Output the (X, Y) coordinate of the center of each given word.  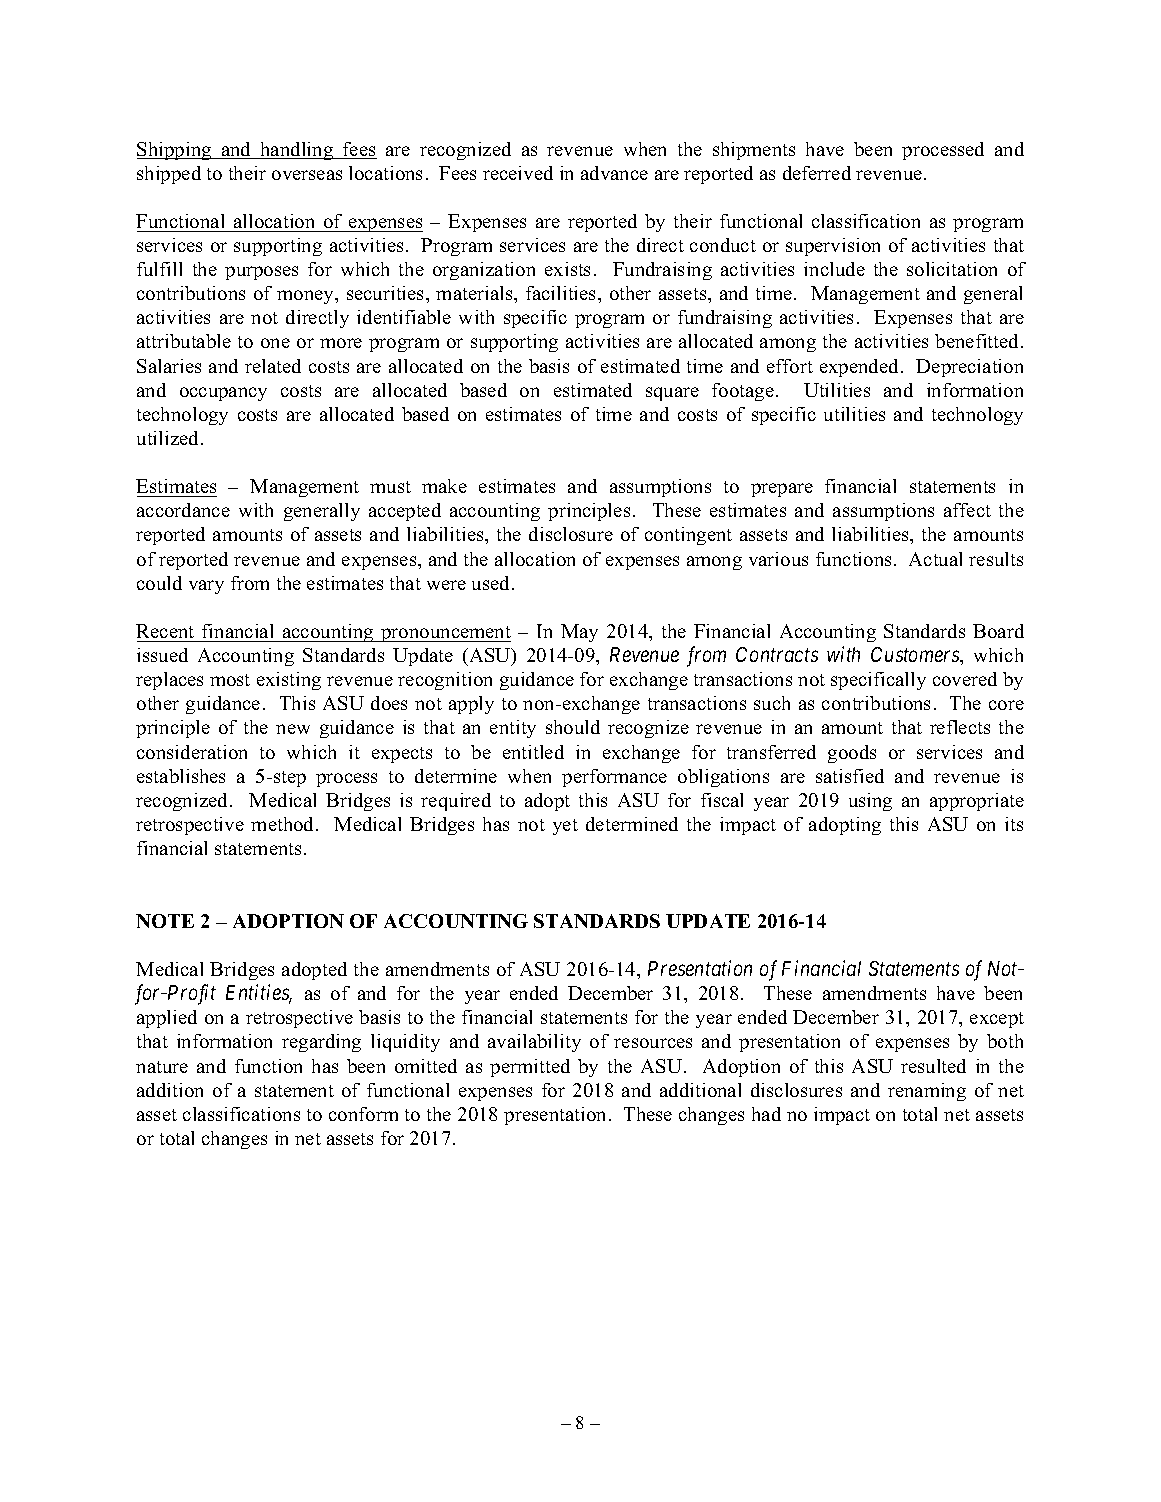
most (230, 680)
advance (614, 173)
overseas (307, 175)
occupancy (223, 394)
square (672, 394)
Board (998, 631)
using (870, 802)
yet (565, 827)
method (284, 824)
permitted (530, 1068)
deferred (817, 173)
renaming (927, 1092)
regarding (321, 1043)
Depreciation (969, 368)
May (579, 633)
